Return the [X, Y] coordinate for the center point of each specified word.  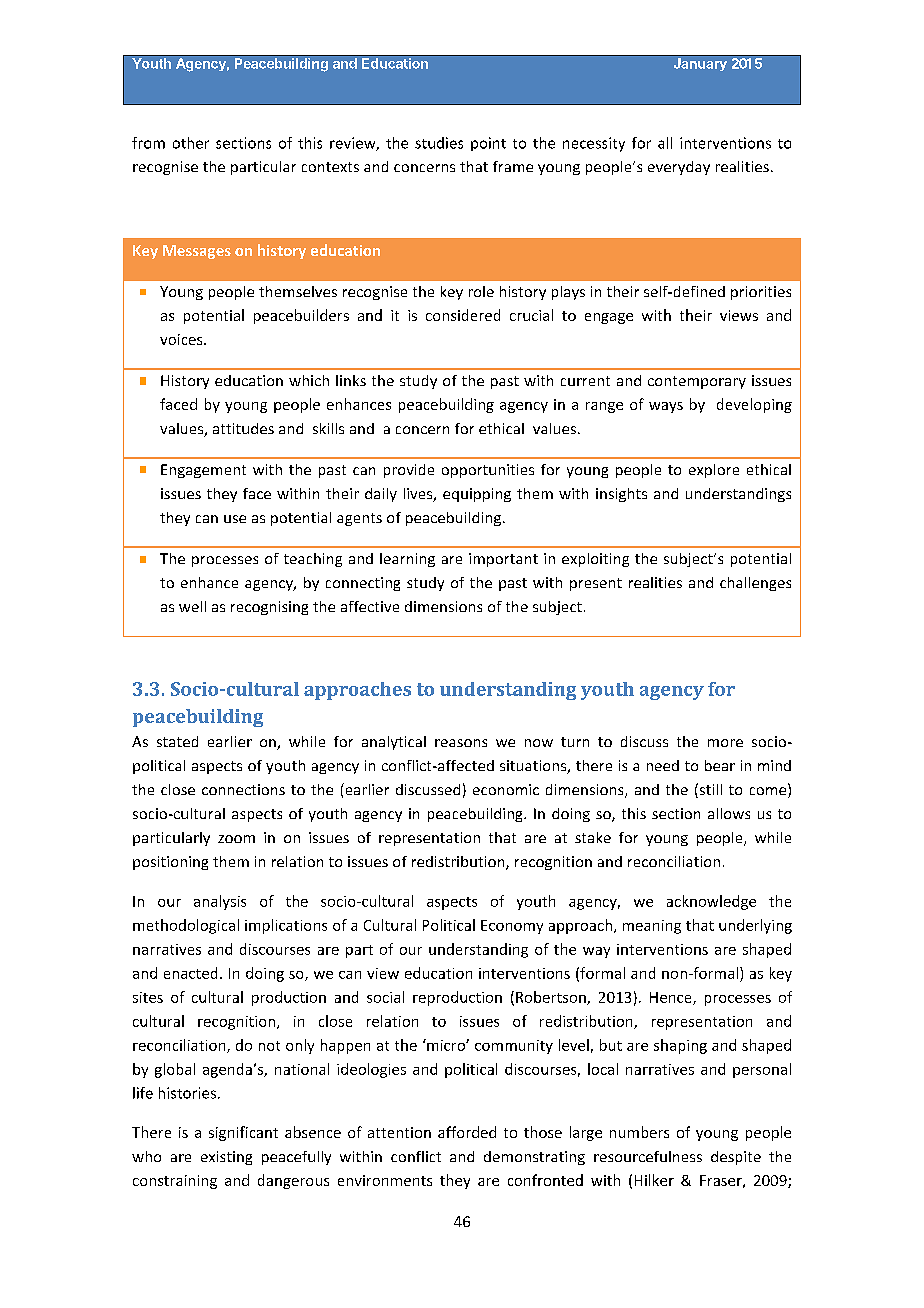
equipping [477, 495]
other [191, 143]
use [235, 519]
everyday [679, 168]
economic [506, 789]
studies [439, 143]
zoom [236, 839]
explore [714, 471]
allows [729, 813]
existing [226, 1158]
